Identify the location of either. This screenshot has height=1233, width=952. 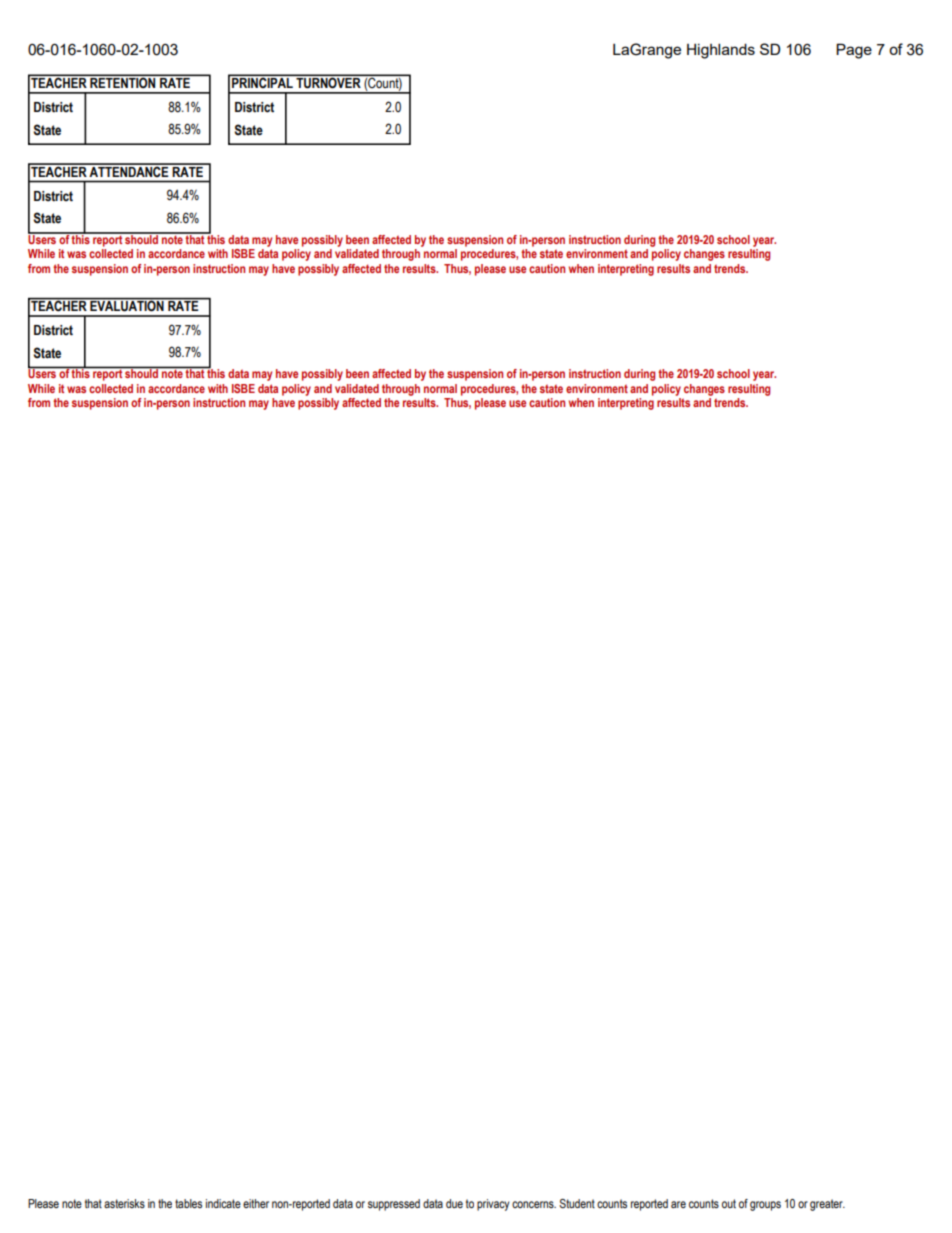
(256, 1203).
